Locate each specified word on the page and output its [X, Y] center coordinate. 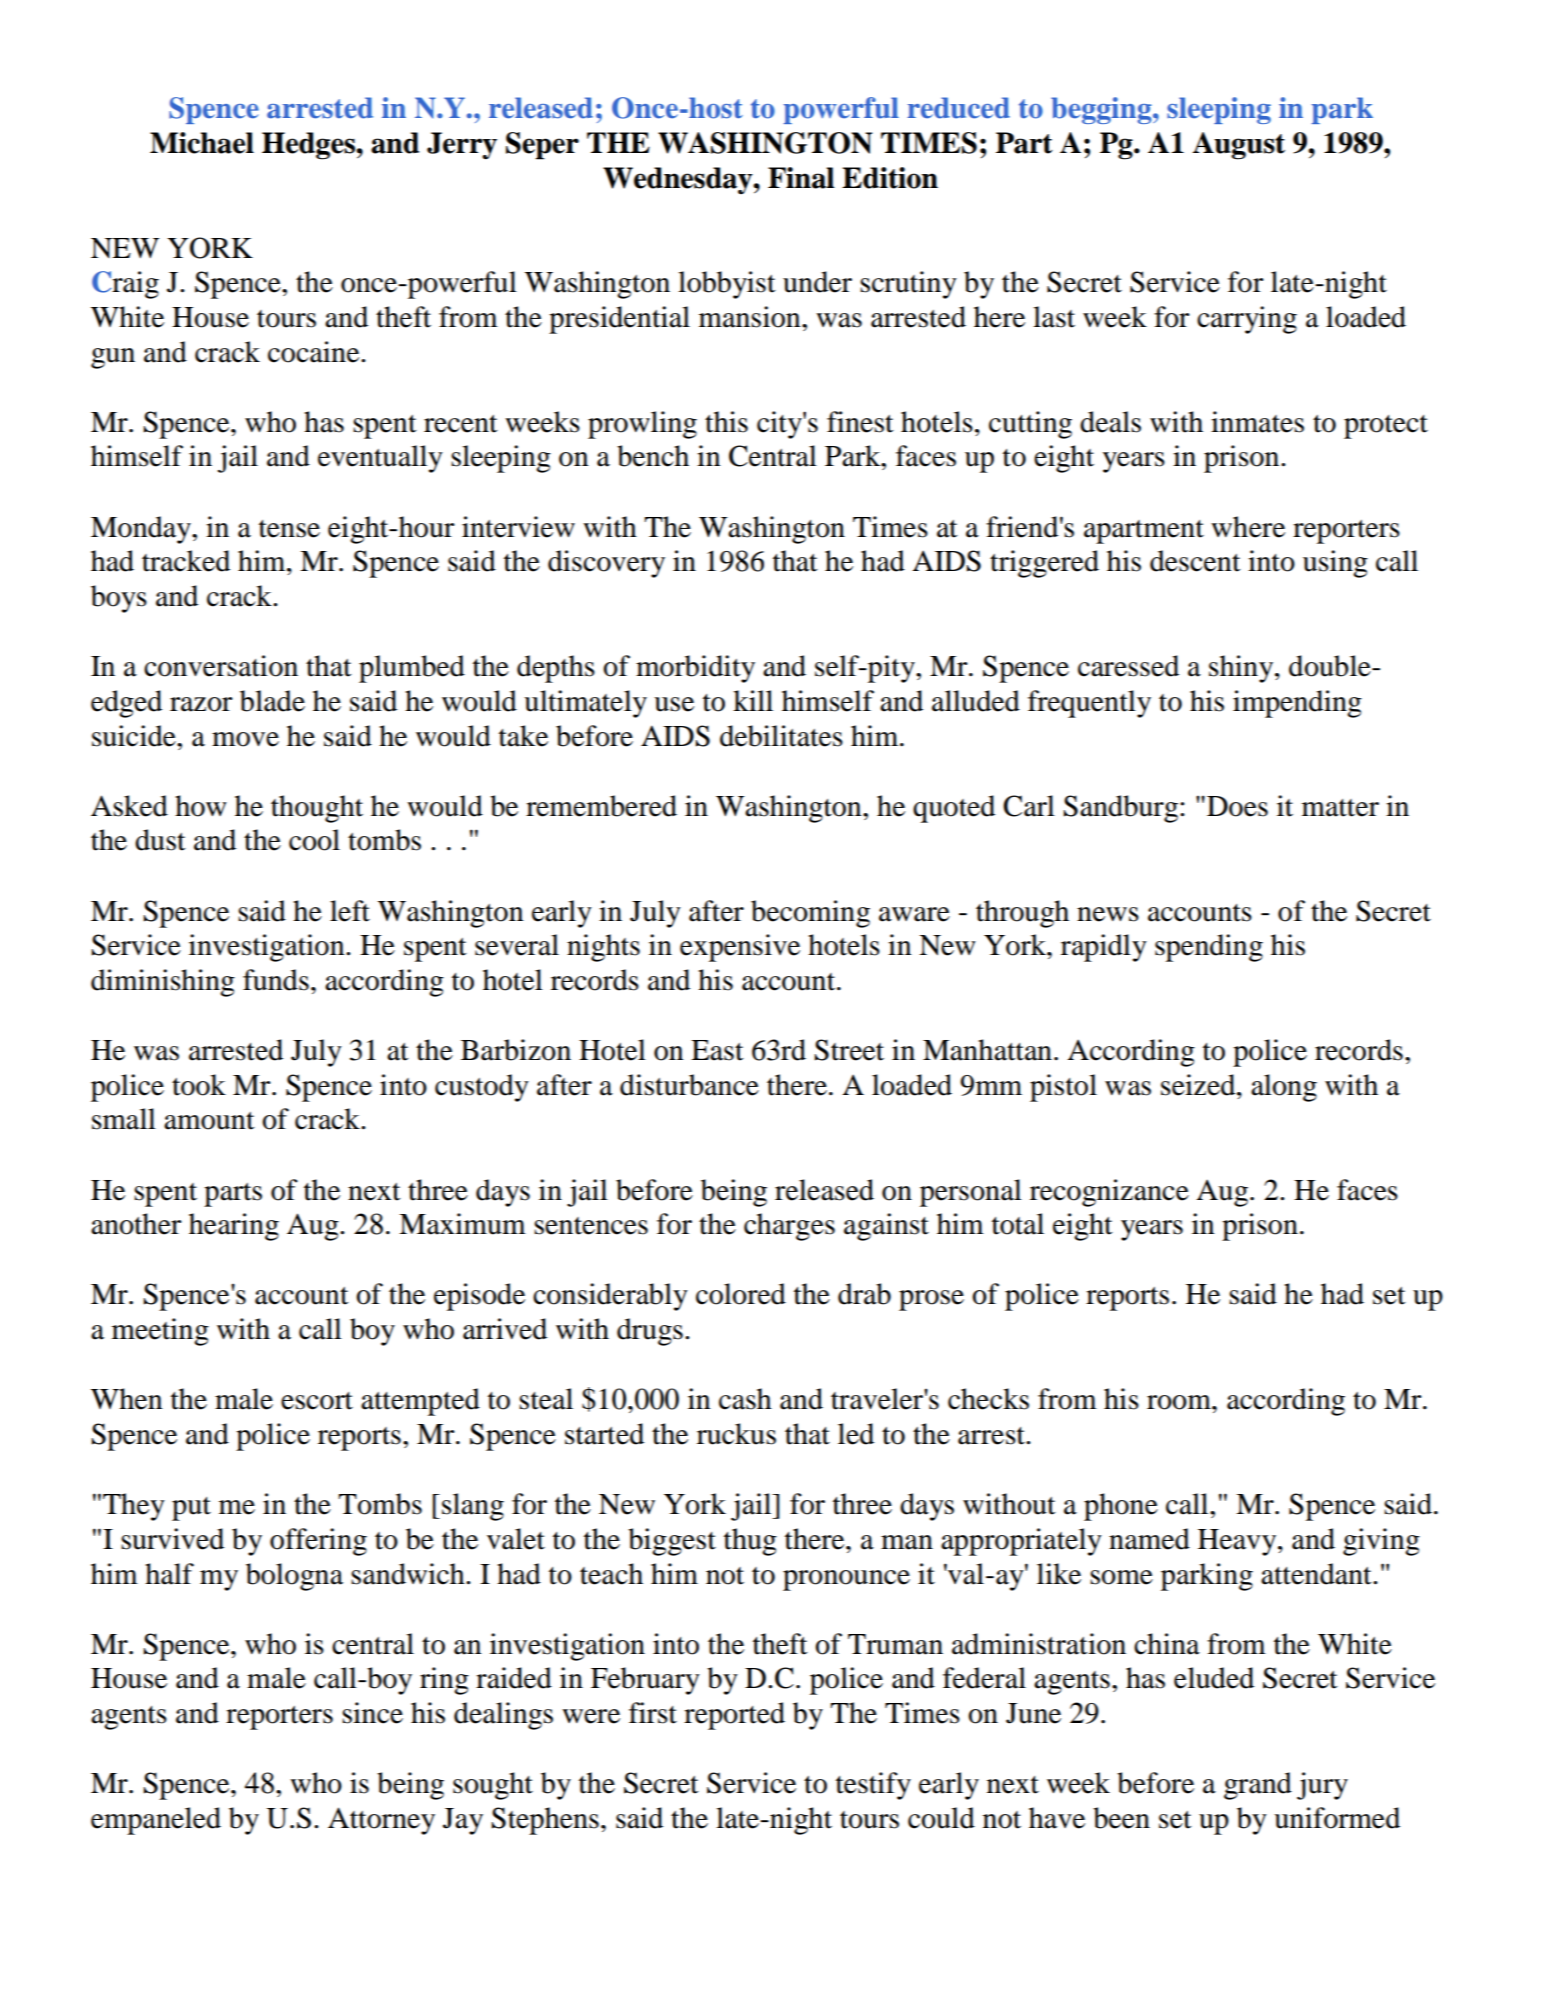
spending [1209, 948]
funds [276, 980]
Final [801, 178]
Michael [202, 143]
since [372, 1713]
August [1239, 146]
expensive [740, 948]
